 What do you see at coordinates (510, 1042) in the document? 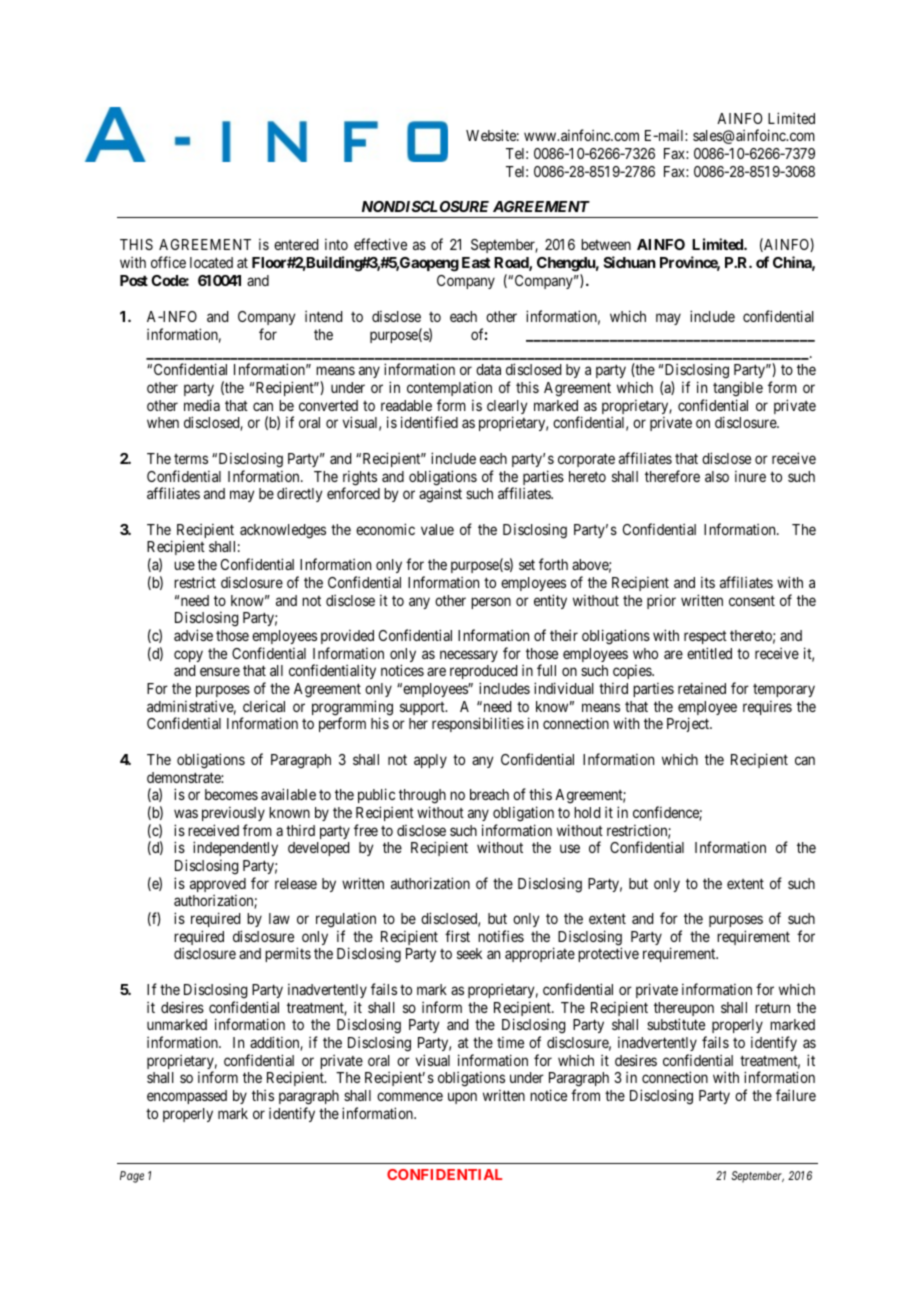
I see `time` at bounding box center [510, 1042].
